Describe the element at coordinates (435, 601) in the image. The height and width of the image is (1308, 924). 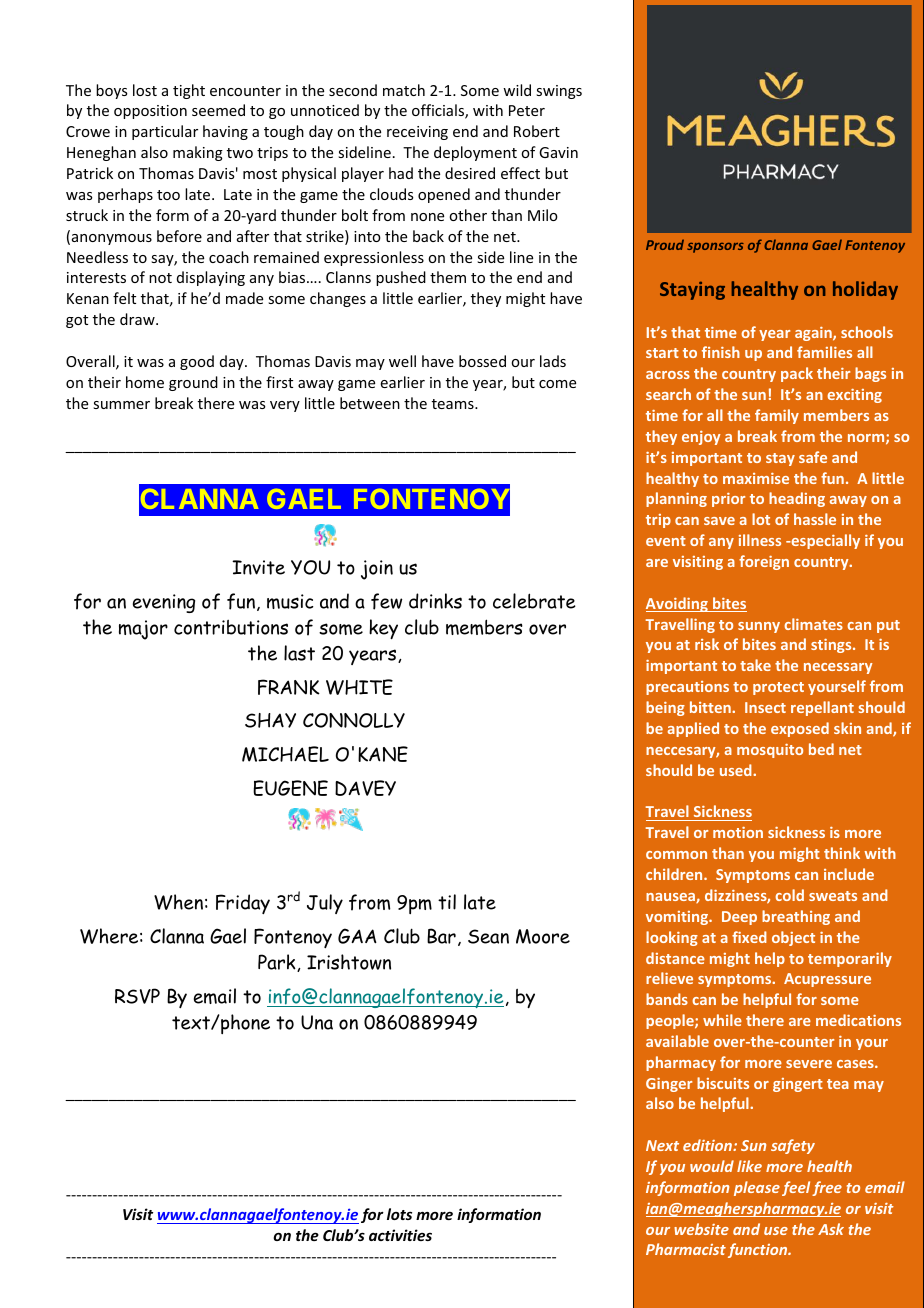
I see `drinks` at that location.
